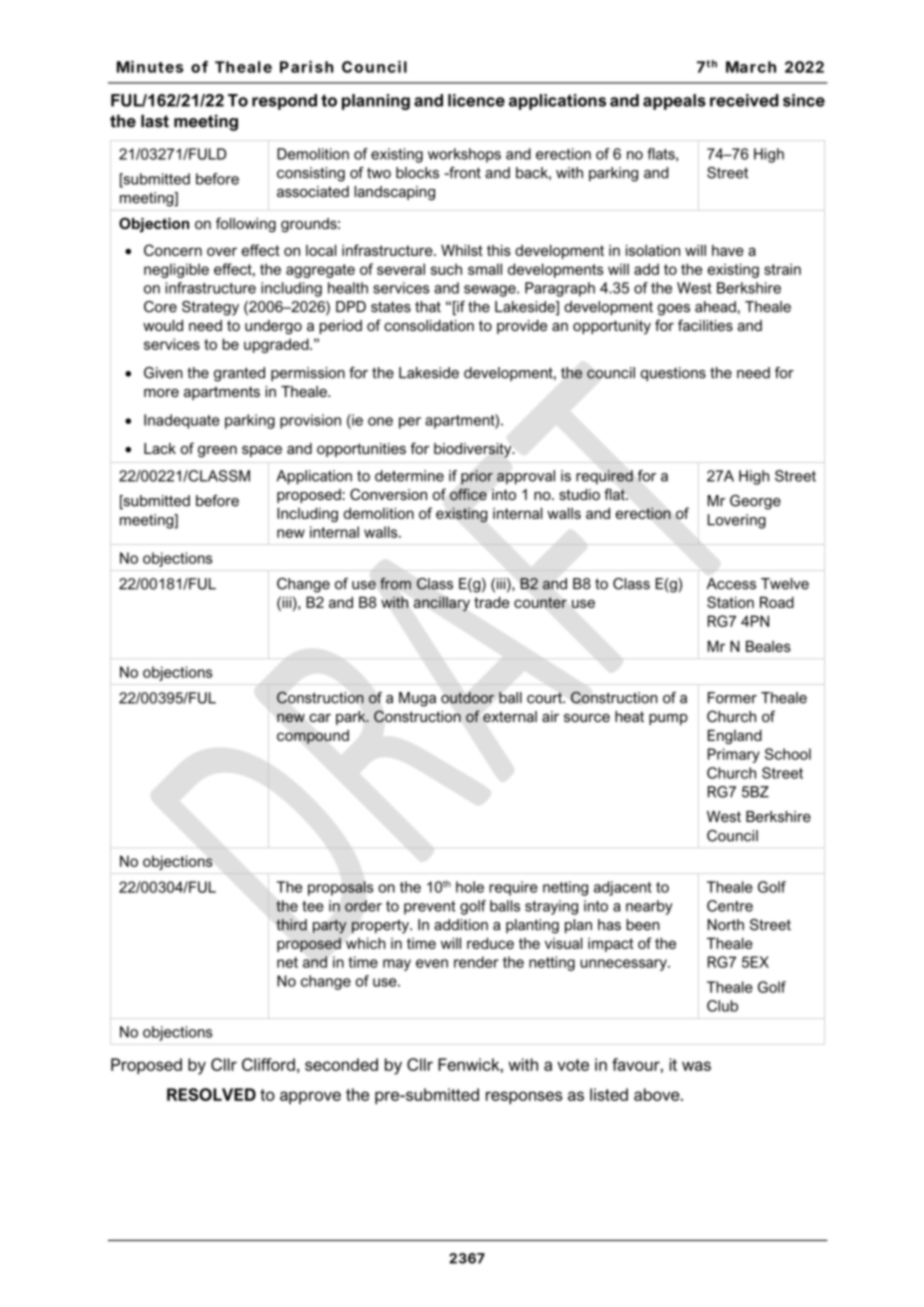 The height and width of the document is (1307, 924). Describe the element at coordinates (744, 100) in the document. I see `received` at that location.
